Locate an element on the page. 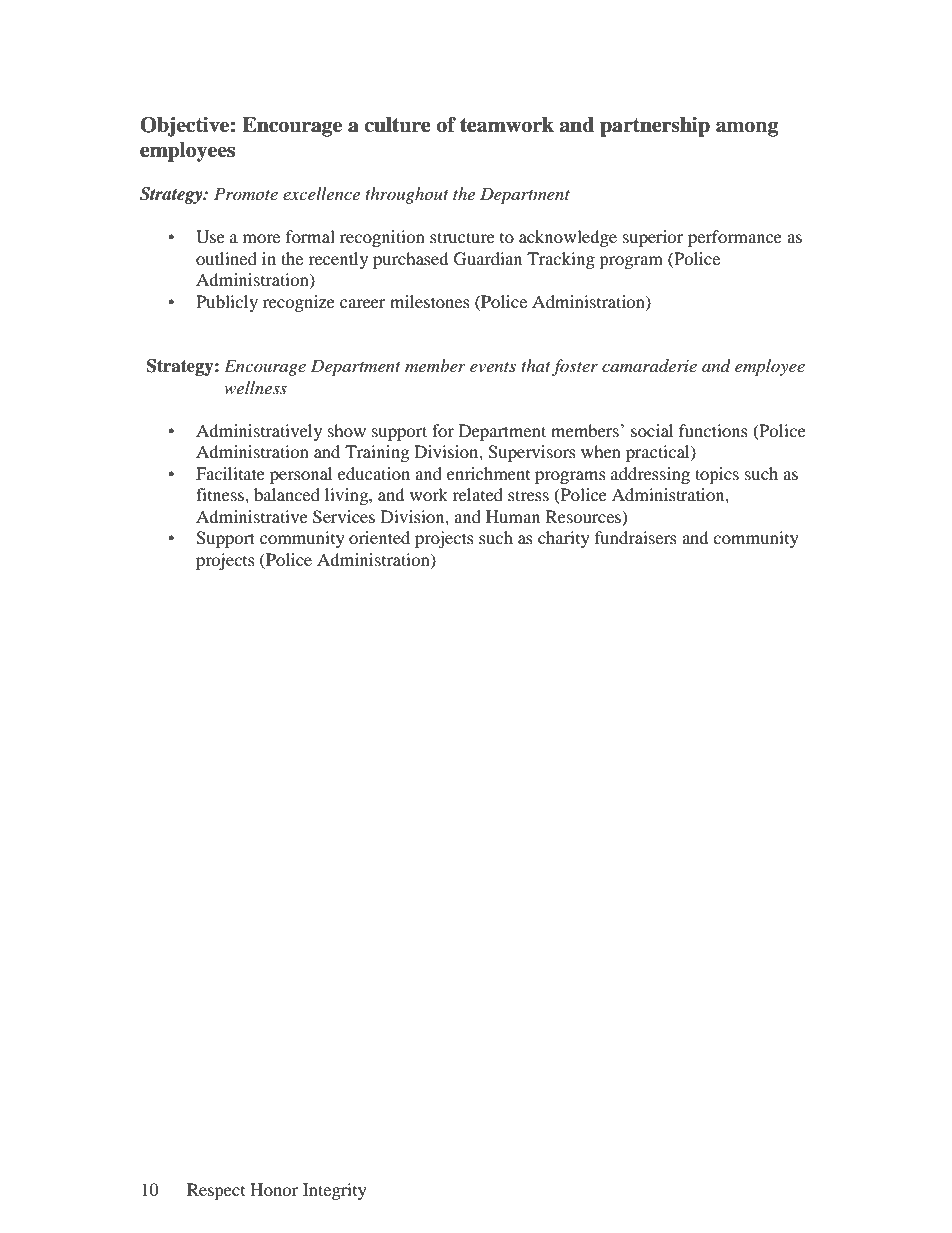 This document has height=1233, width=952. Honor is located at coordinates (274, 1189).
